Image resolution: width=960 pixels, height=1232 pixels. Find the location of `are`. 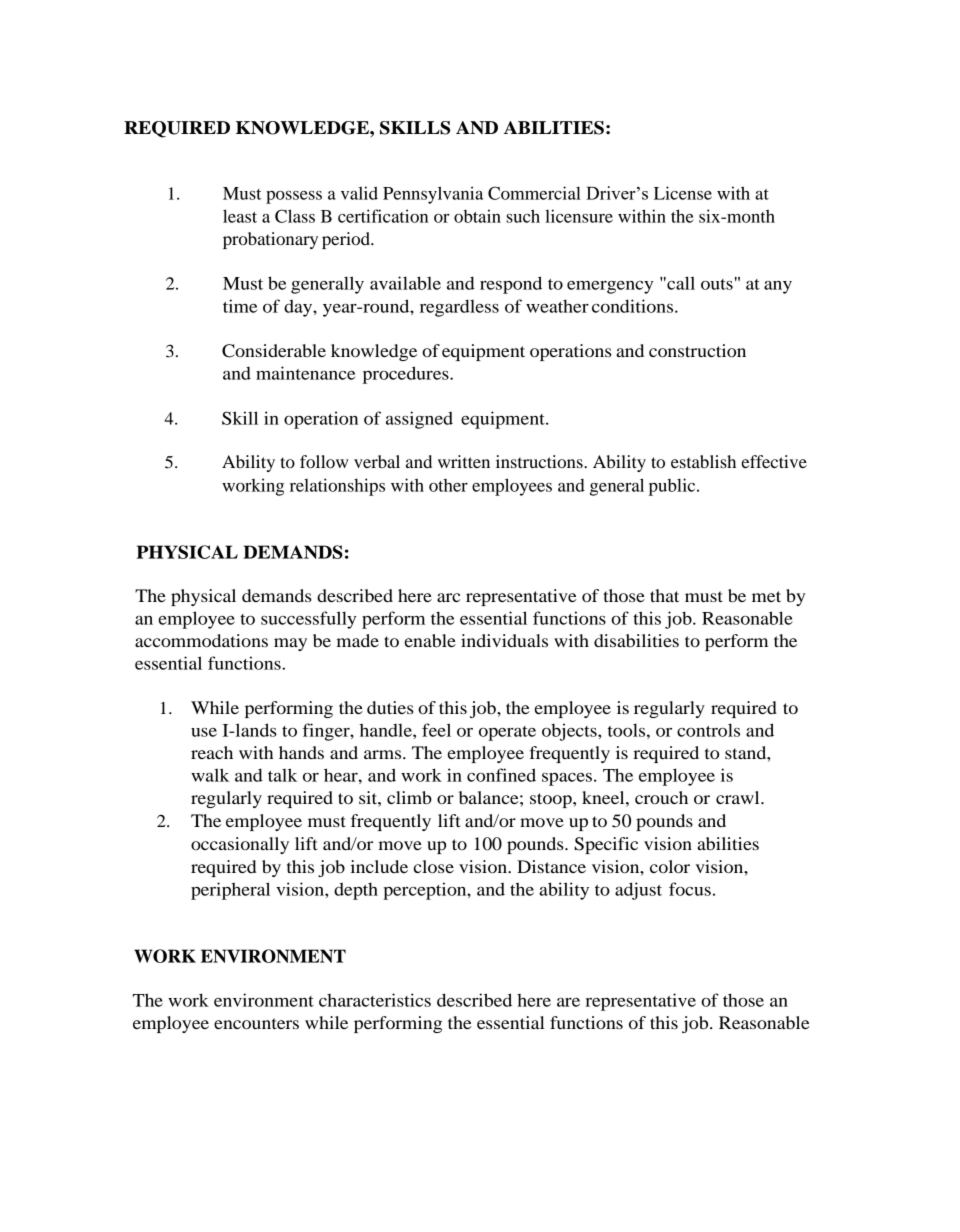

are is located at coordinates (568, 1002).
